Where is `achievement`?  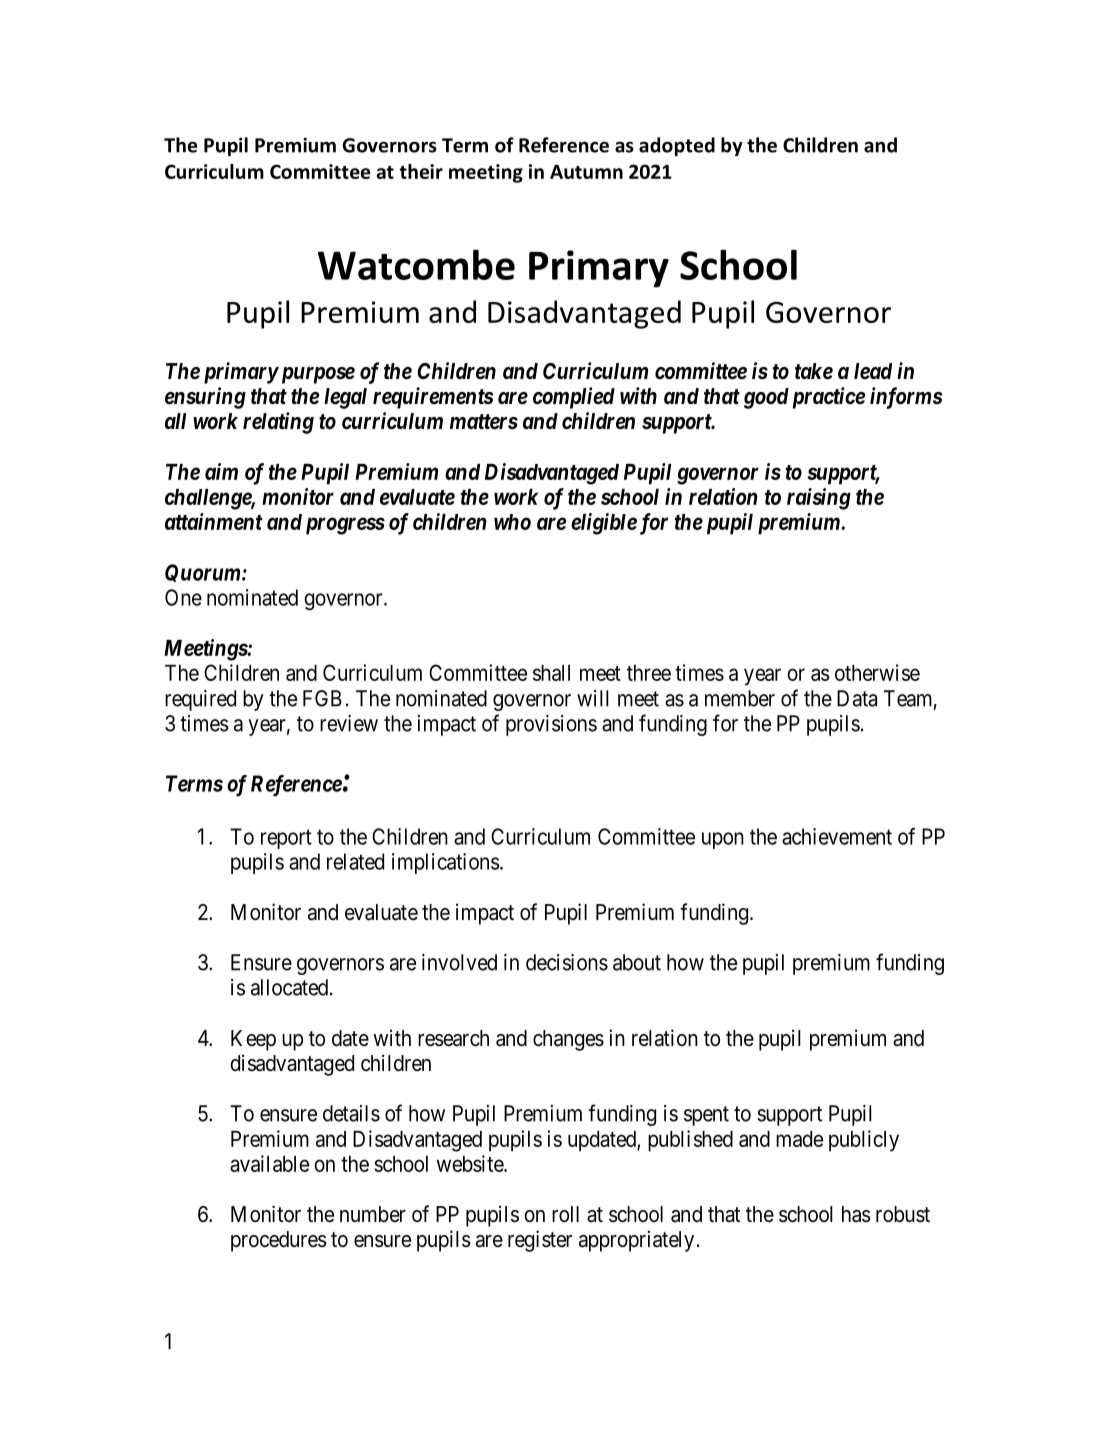 achievement is located at coordinates (837, 836).
